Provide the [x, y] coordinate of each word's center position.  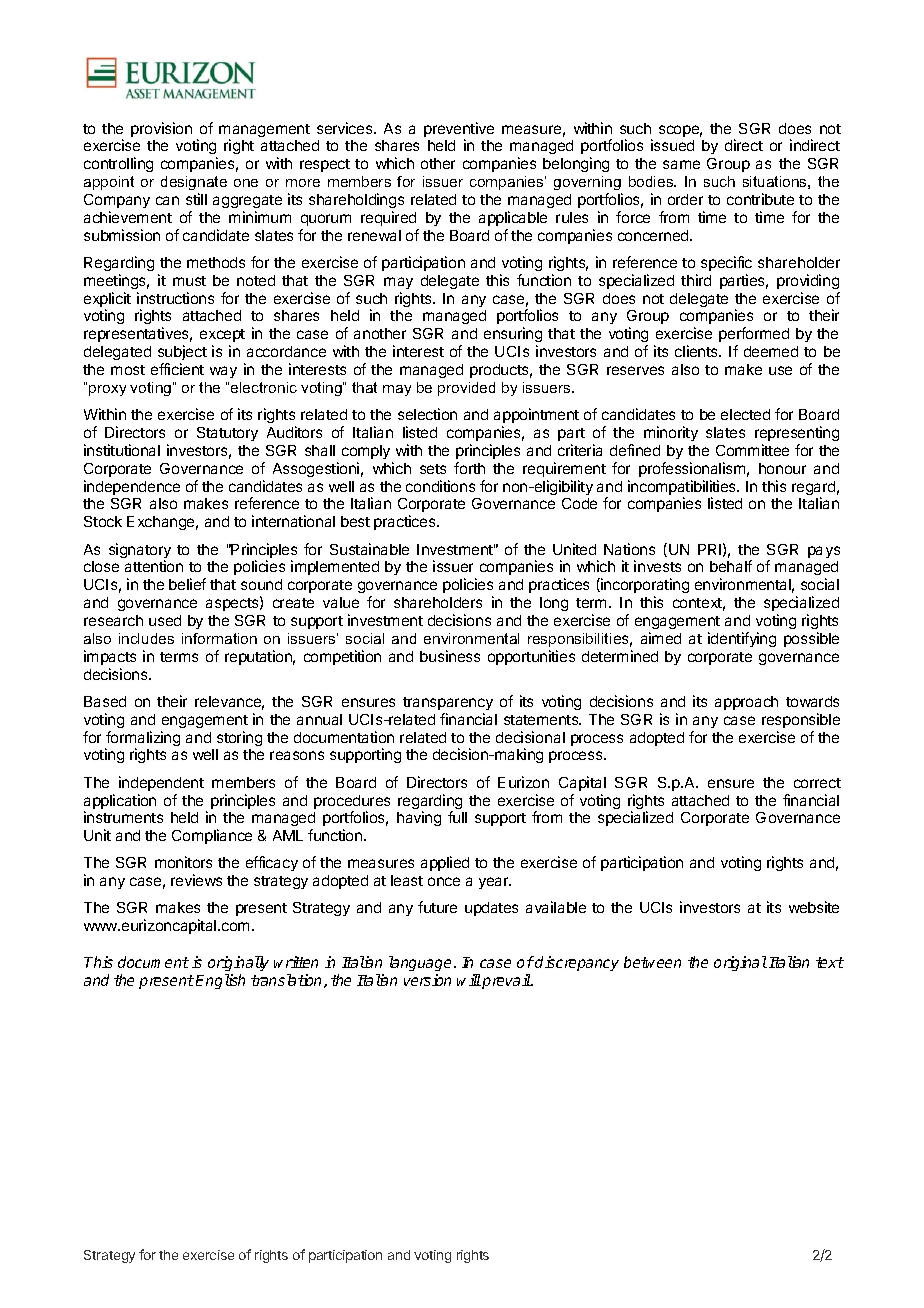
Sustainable [369, 549]
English [220, 981]
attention [154, 566]
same [681, 164]
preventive [459, 131]
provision [161, 129]
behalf [731, 566]
